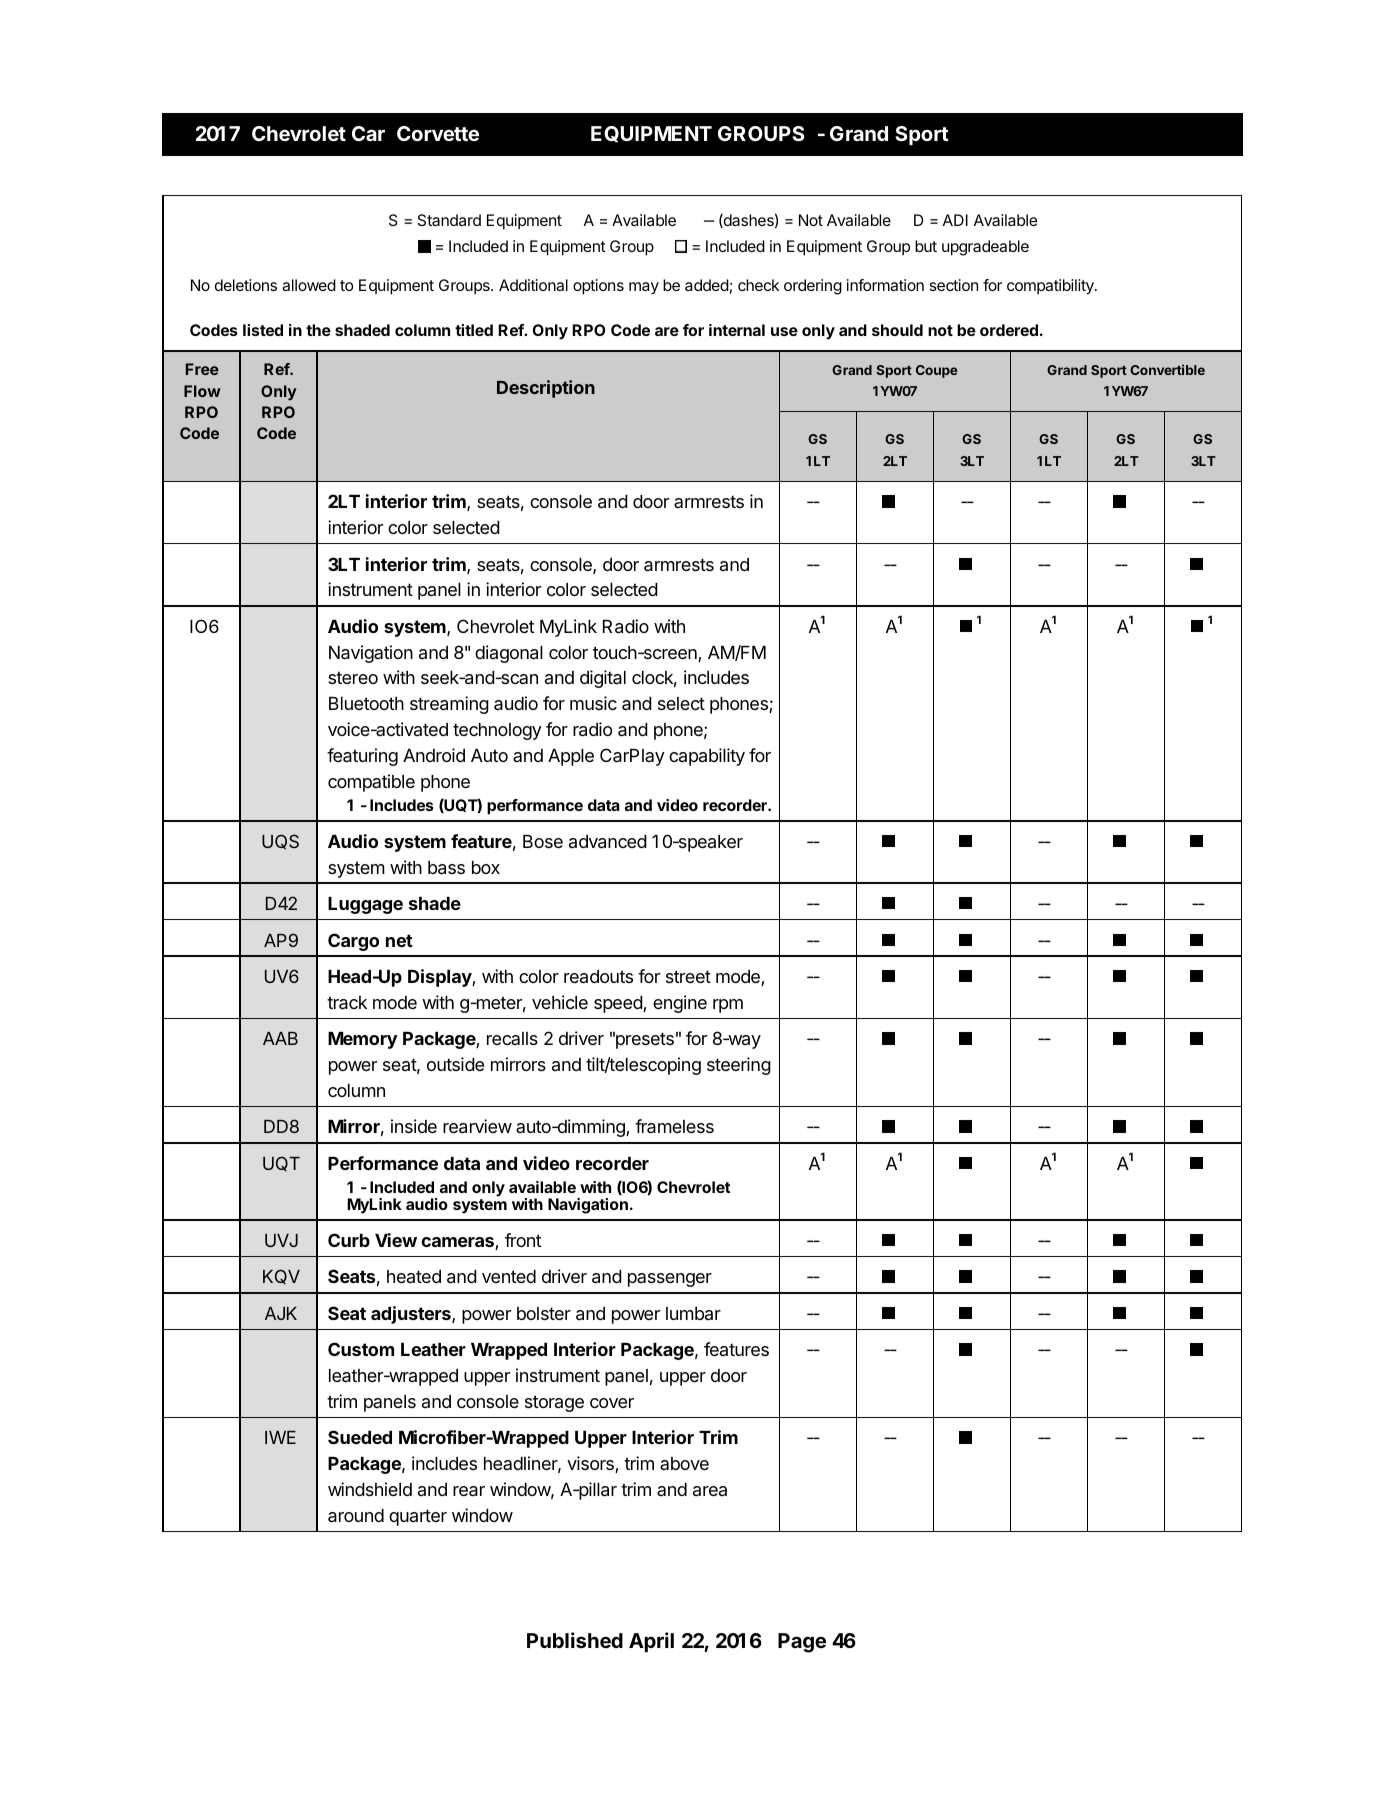  What do you see at coordinates (356, 1516) in the screenshot?
I see `around` at bounding box center [356, 1516].
